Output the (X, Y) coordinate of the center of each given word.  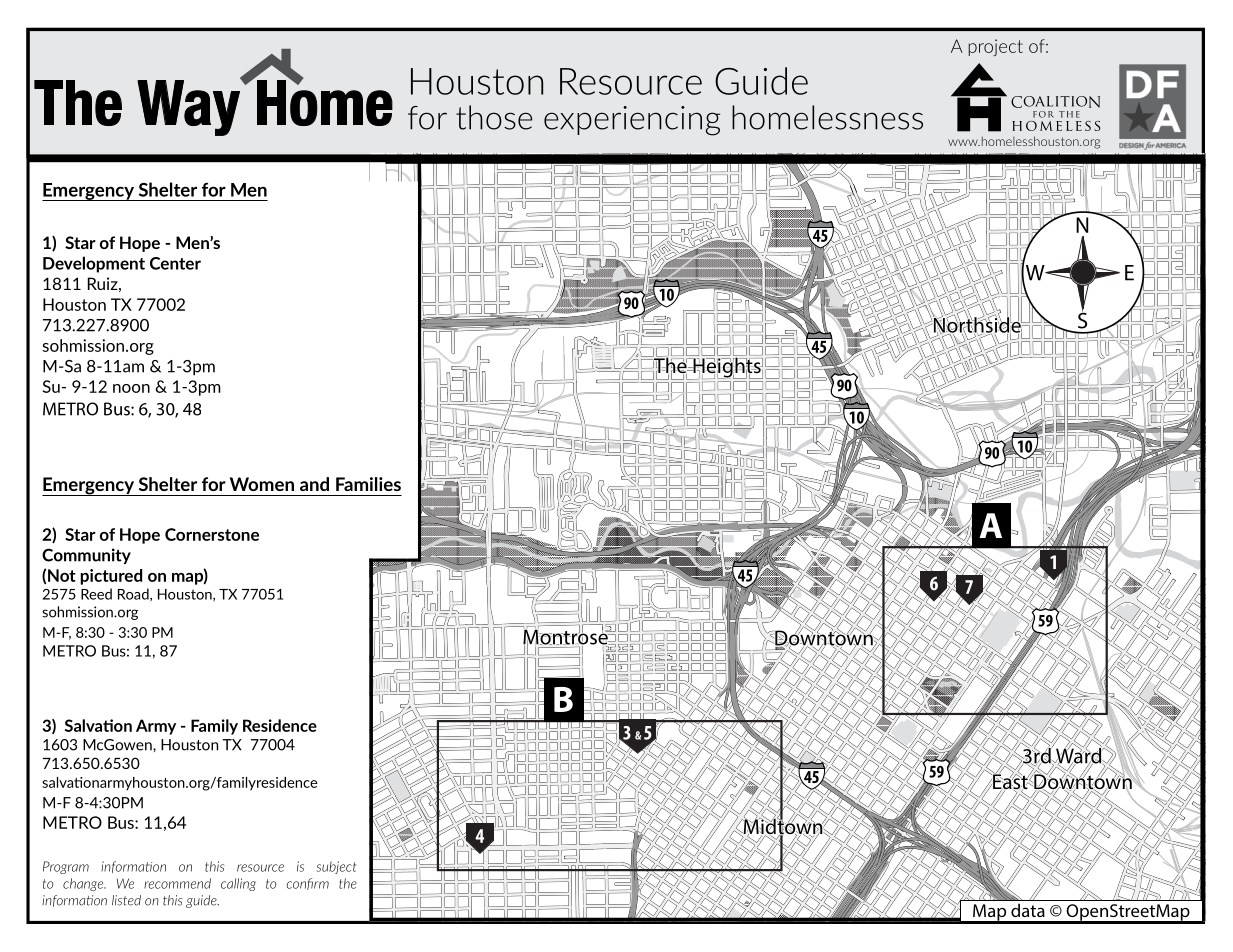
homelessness (827, 117)
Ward (1079, 755)
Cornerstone (212, 534)
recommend (177, 883)
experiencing (632, 121)
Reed (96, 594)
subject (336, 867)
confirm (308, 884)
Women (262, 484)
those (494, 117)
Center (175, 263)
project (995, 47)
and (314, 484)
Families (368, 484)
